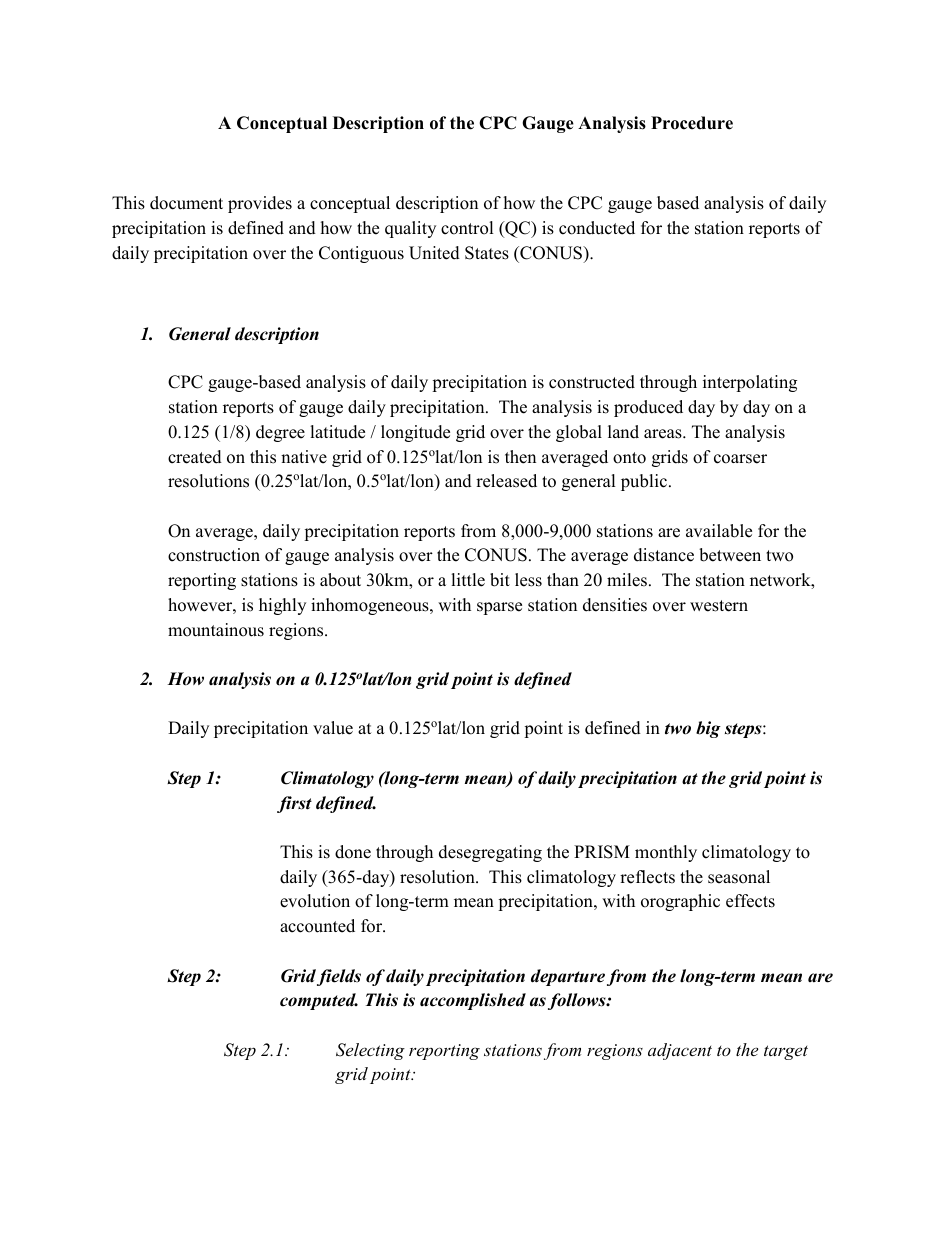  Describe the element at coordinates (473, 1001) in the image. I see `accomplished` at that location.
